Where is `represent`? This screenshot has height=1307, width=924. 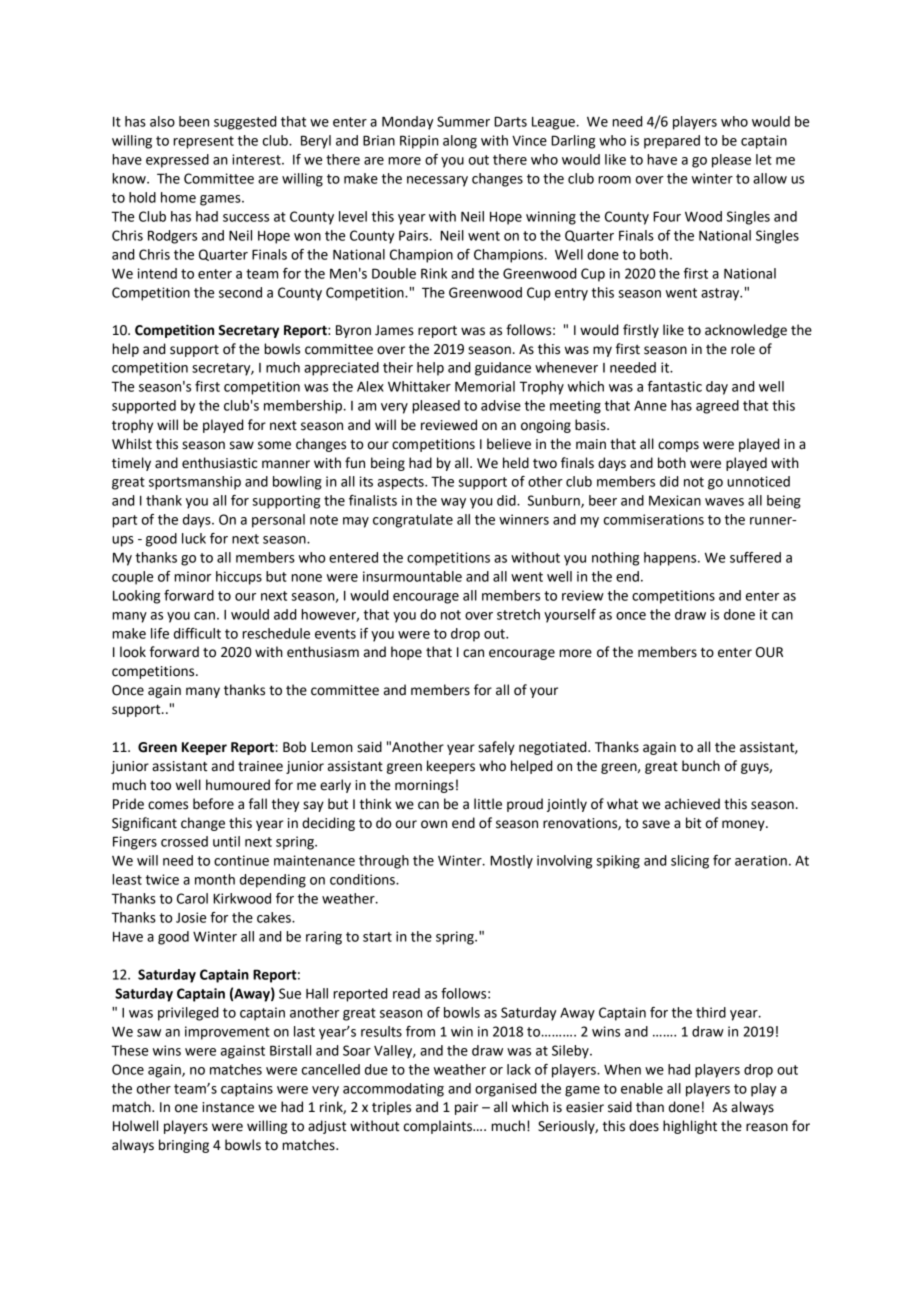 represent is located at coordinates (203, 142).
